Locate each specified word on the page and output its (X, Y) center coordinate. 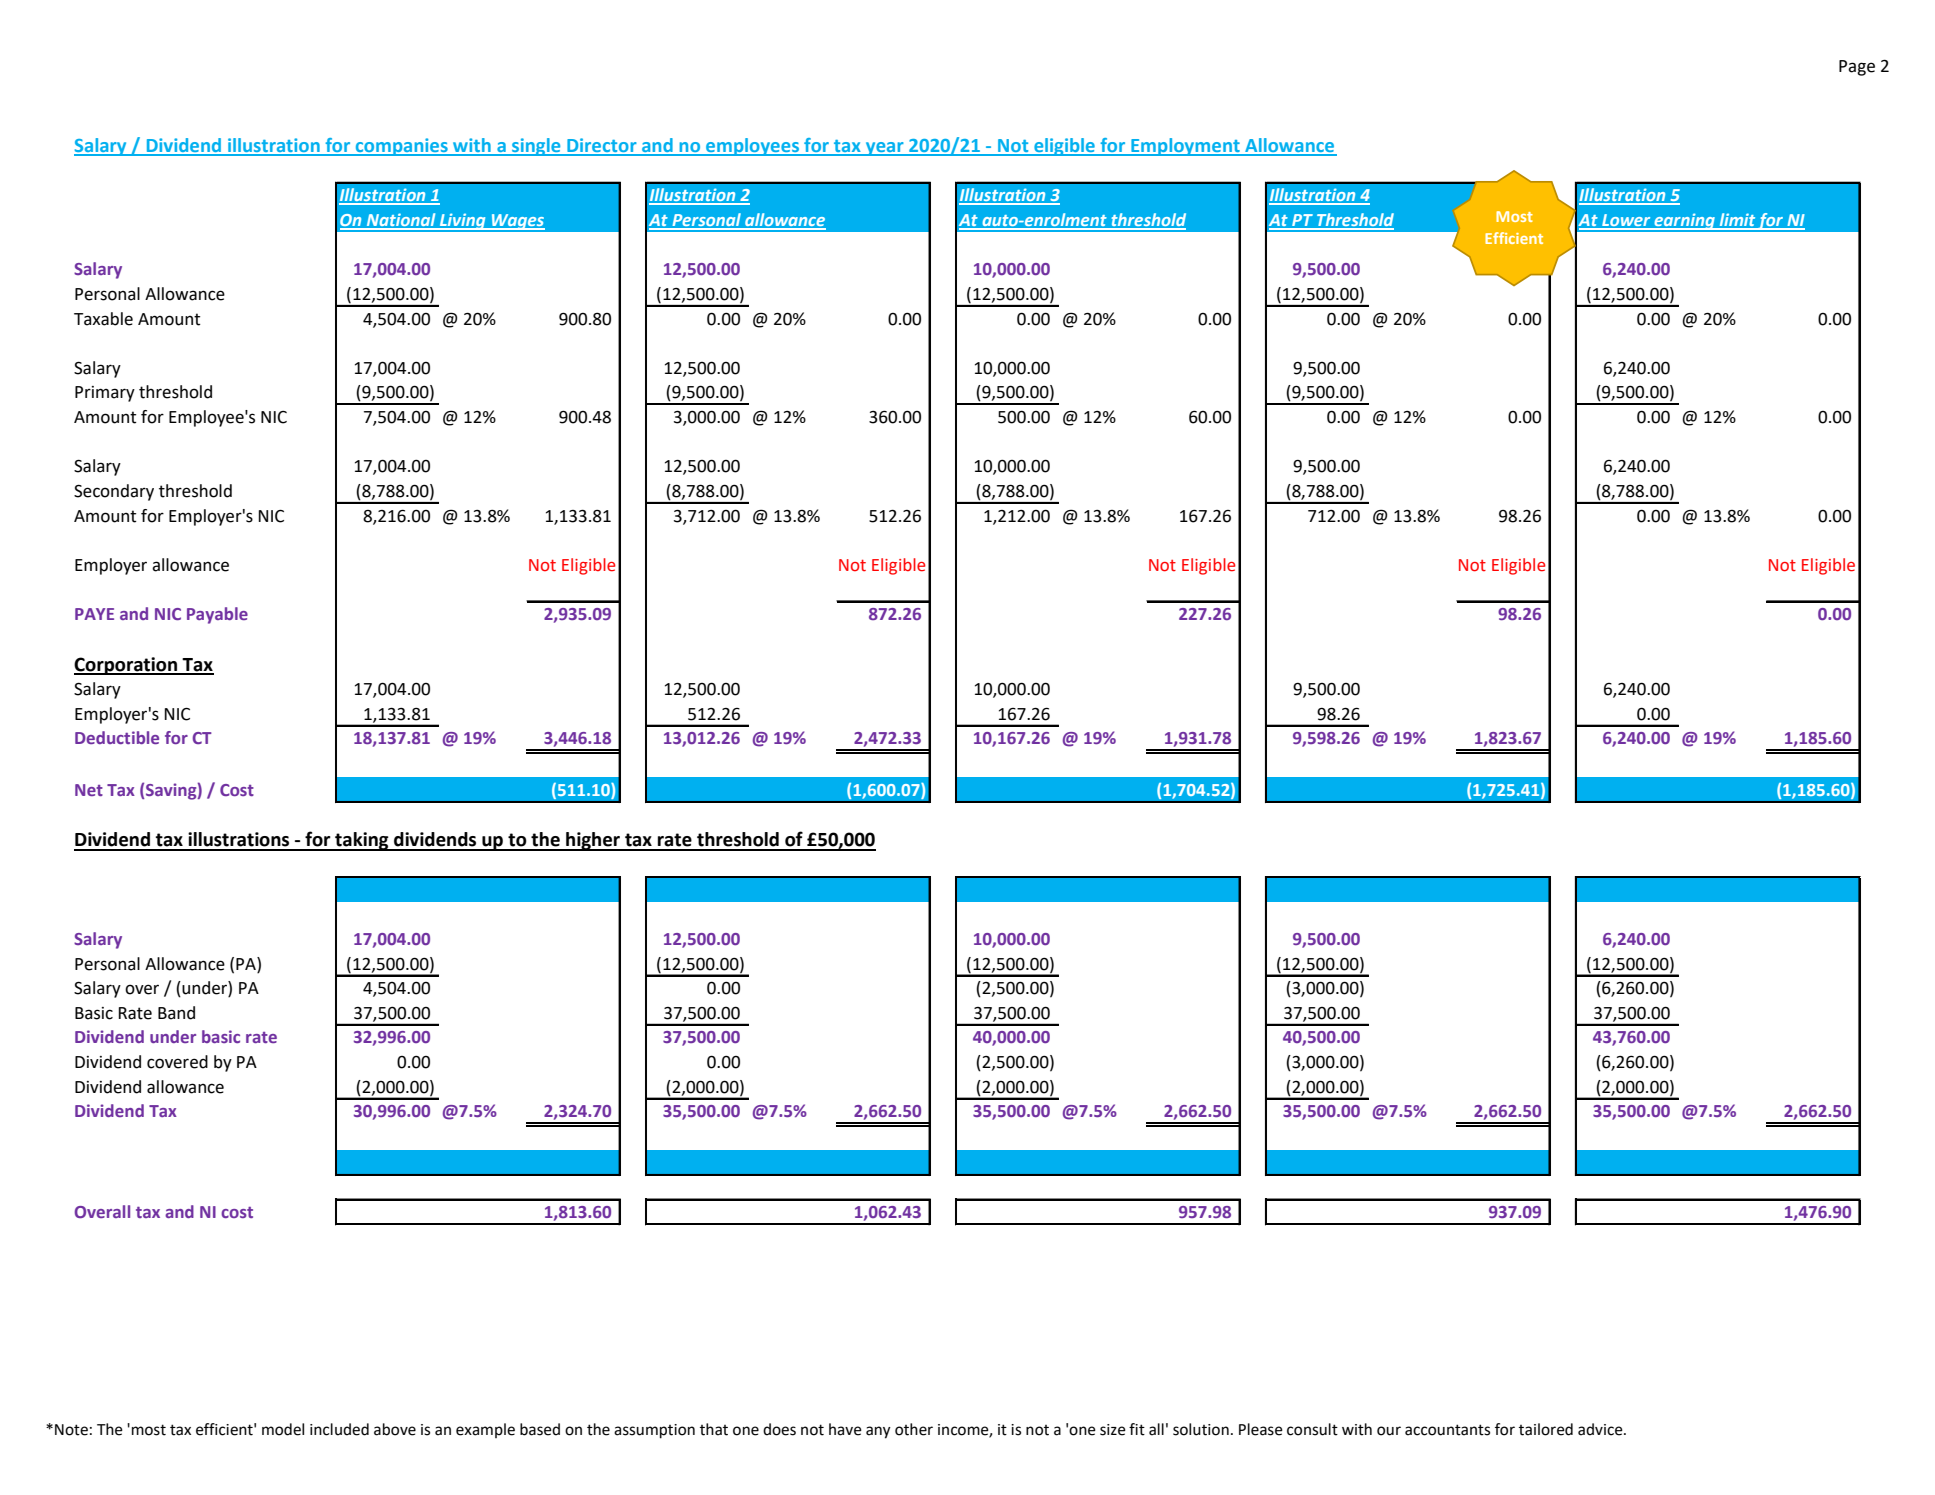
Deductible (117, 737)
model (283, 1429)
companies (401, 147)
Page (1857, 68)
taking (362, 841)
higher (593, 841)
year (885, 149)
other (914, 1429)
